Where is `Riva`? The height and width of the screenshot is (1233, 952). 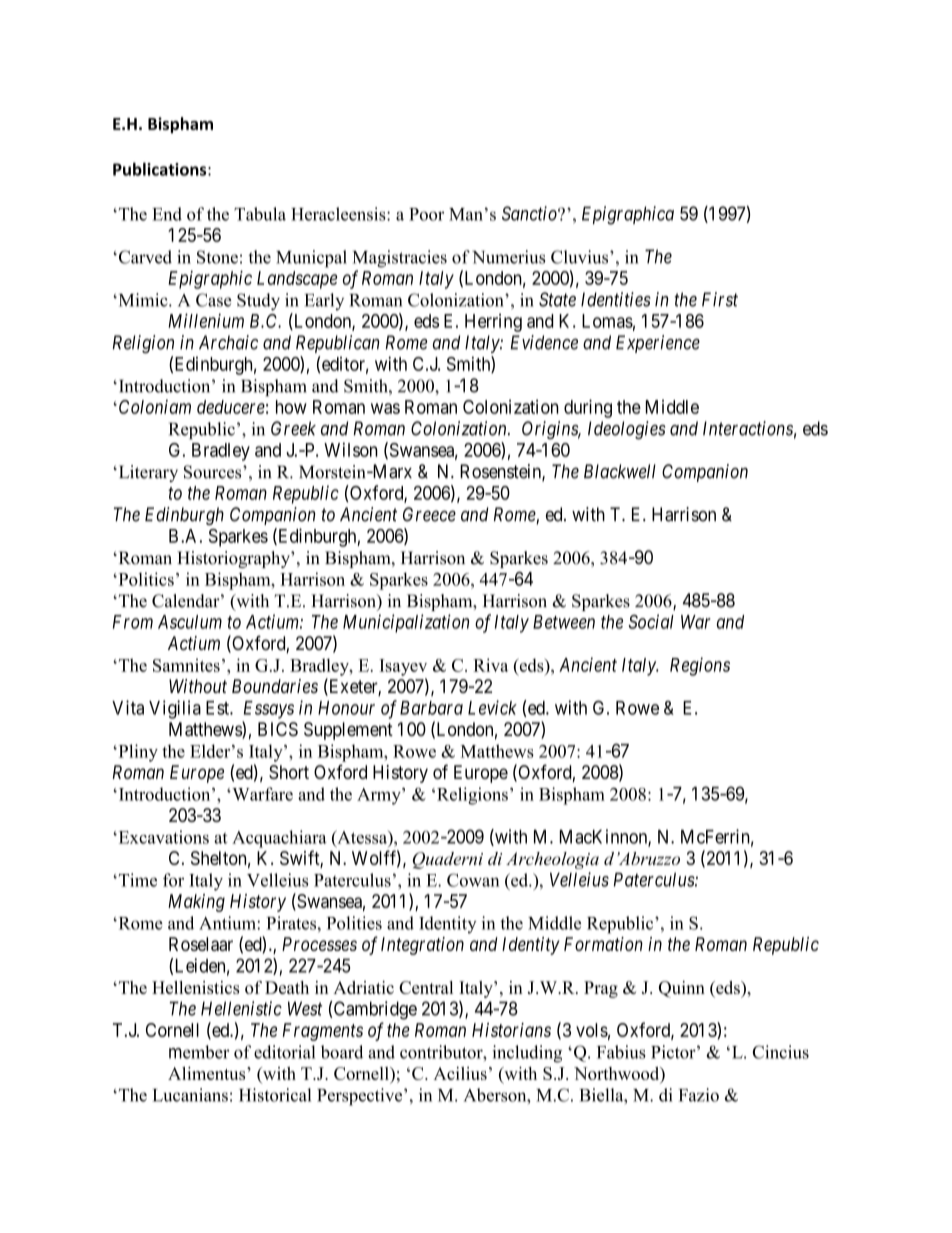 Riva is located at coordinates (490, 665).
